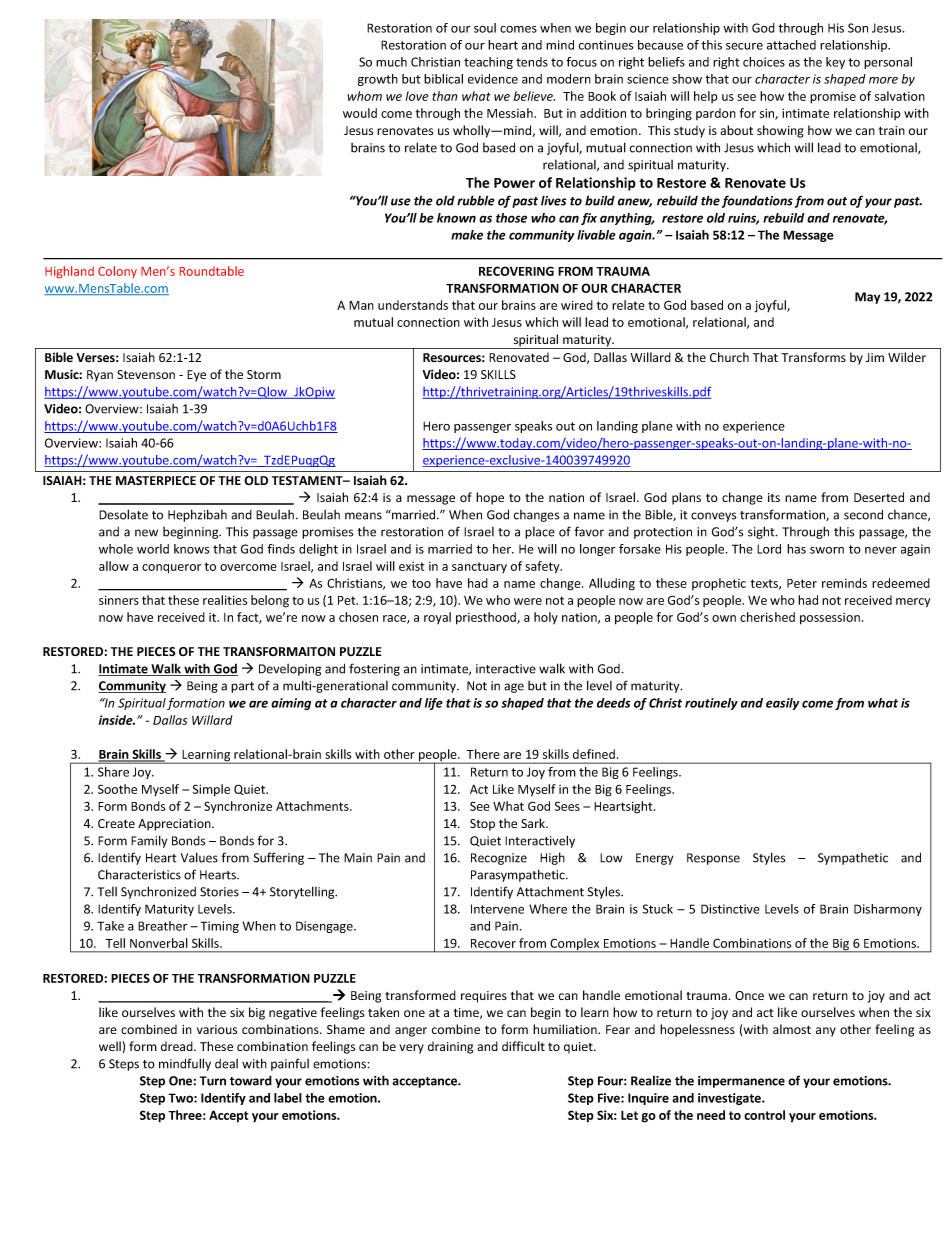  What do you see at coordinates (488, 63) in the screenshot?
I see `teaching` at bounding box center [488, 63].
